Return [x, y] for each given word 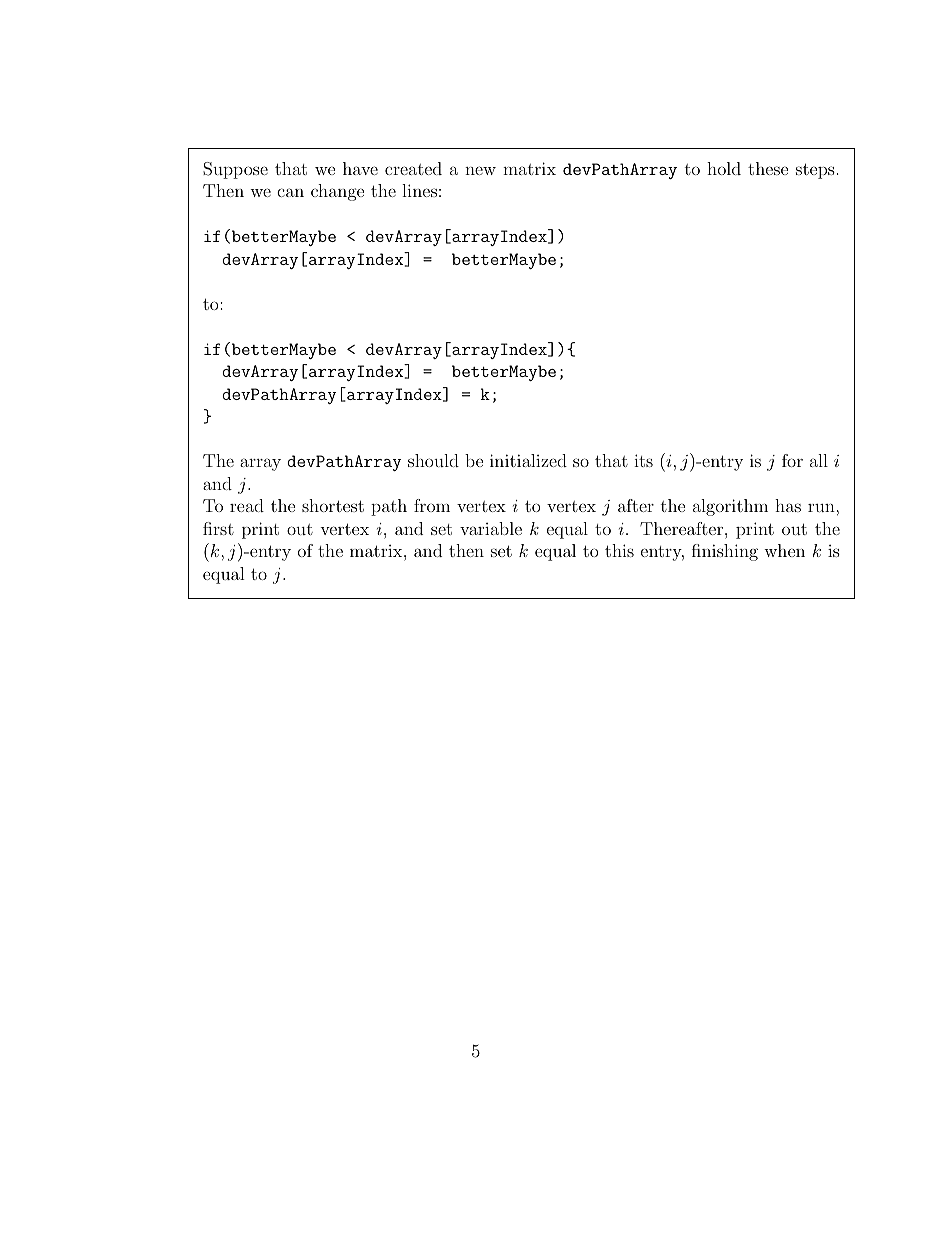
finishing [725, 552]
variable [491, 528]
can [290, 192]
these [768, 168]
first [218, 528]
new [480, 170]
